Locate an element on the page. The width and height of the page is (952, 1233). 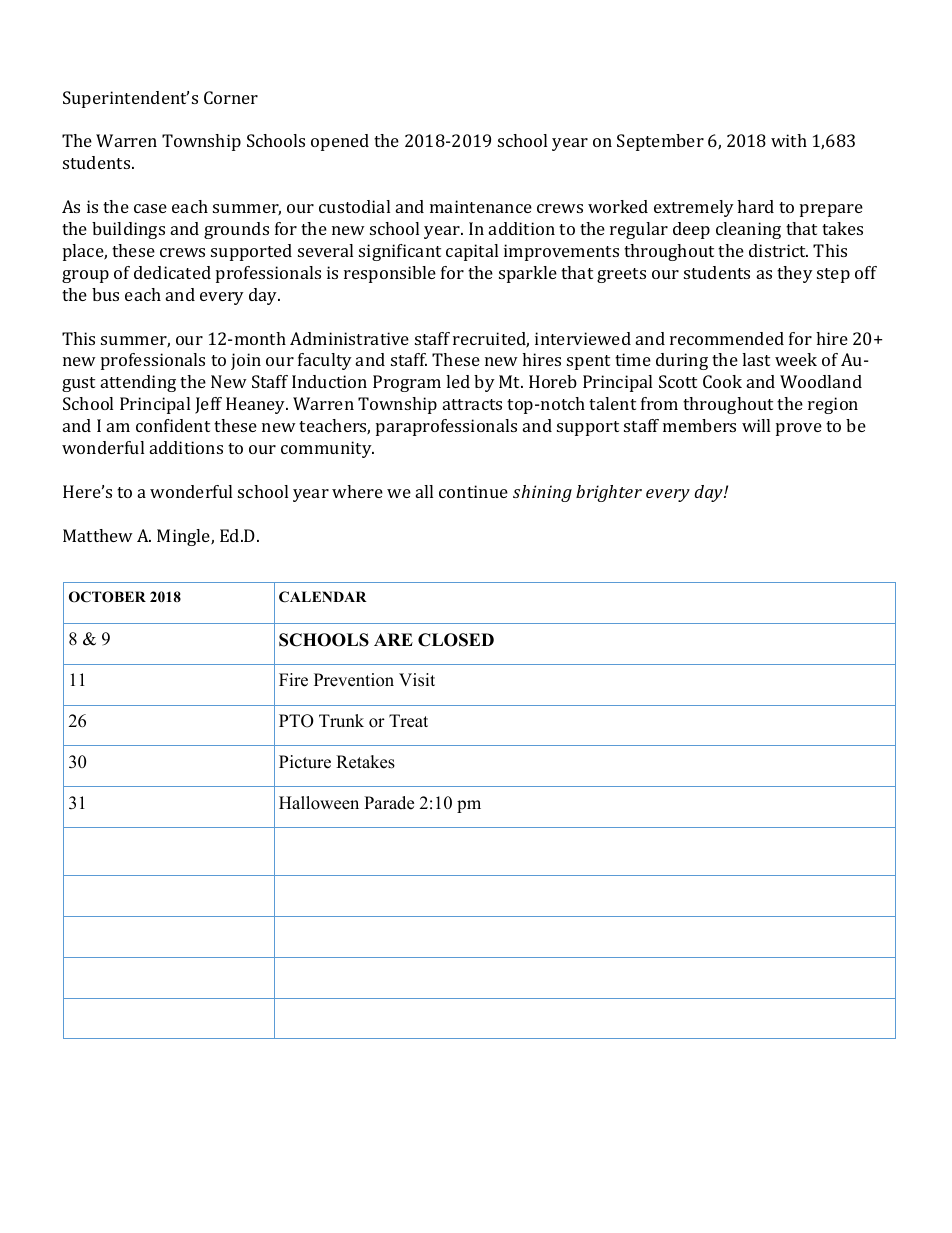
Picture is located at coordinates (305, 762).
